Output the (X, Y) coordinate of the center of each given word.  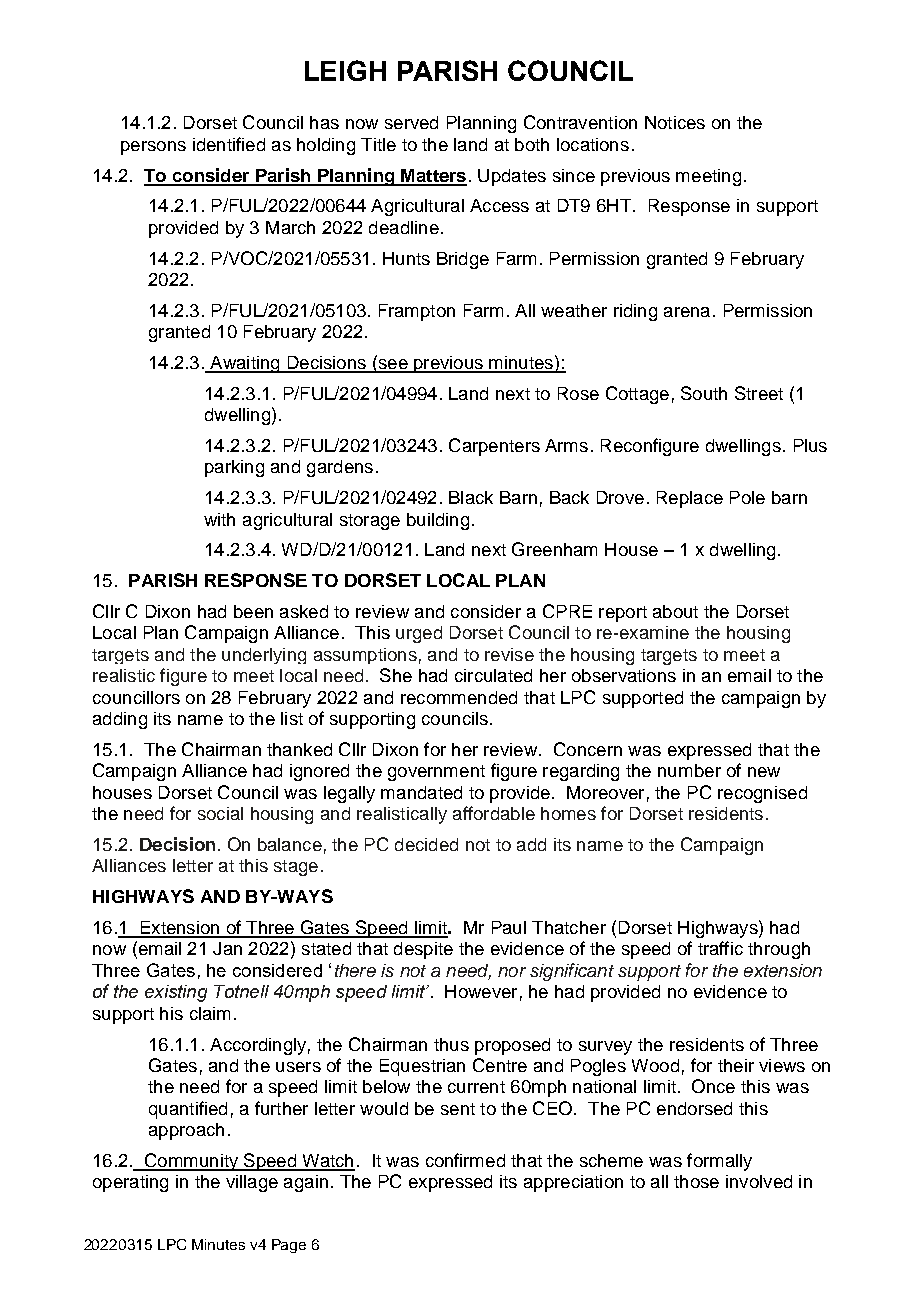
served (411, 122)
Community (191, 1162)
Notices (675, 122)
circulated (493, 675)
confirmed (465, 1160)
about (675, 611)
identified (229, 144)
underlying (264, 656)
